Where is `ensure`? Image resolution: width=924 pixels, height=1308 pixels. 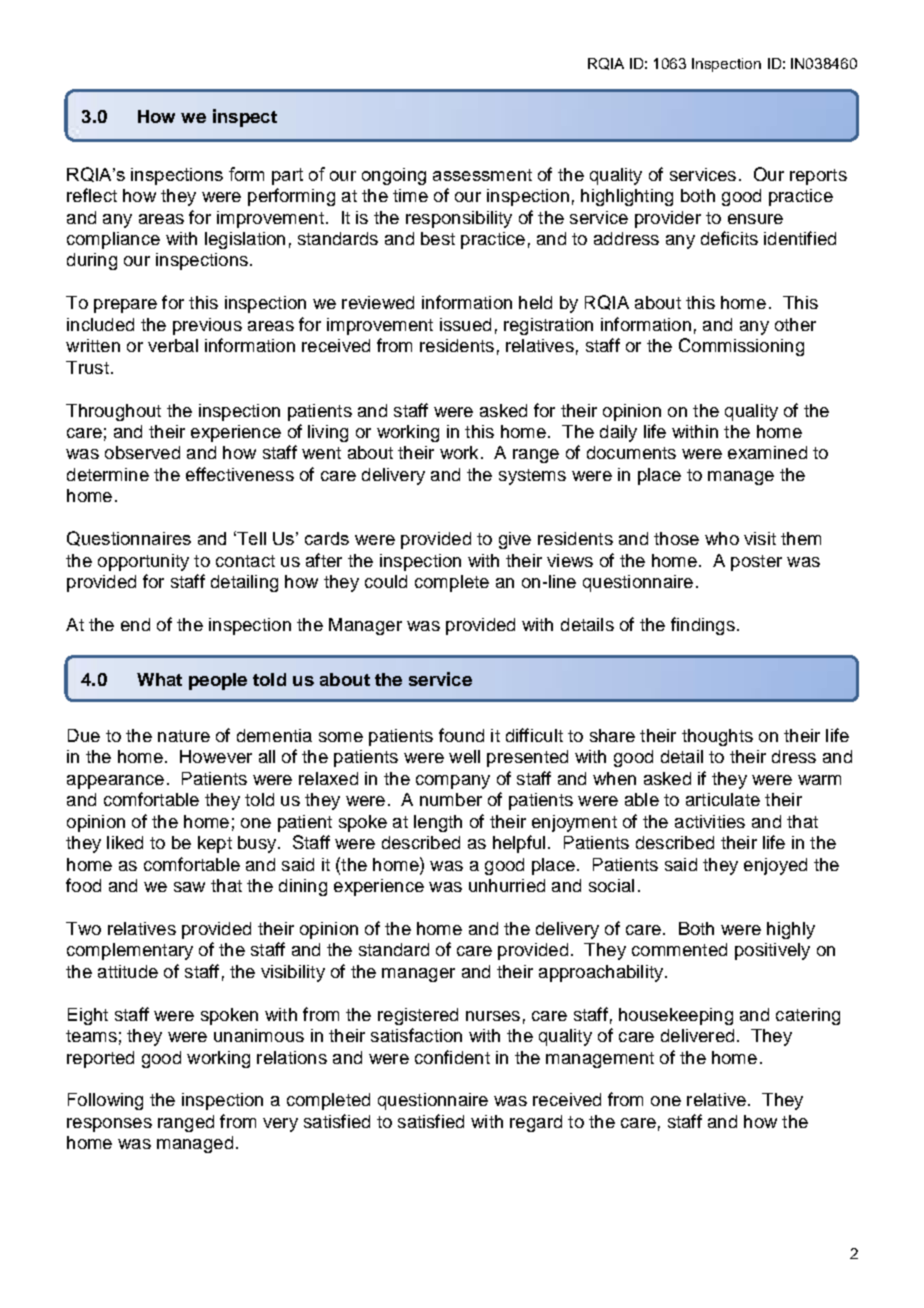
ensure is located at coordinates (755, 219).
